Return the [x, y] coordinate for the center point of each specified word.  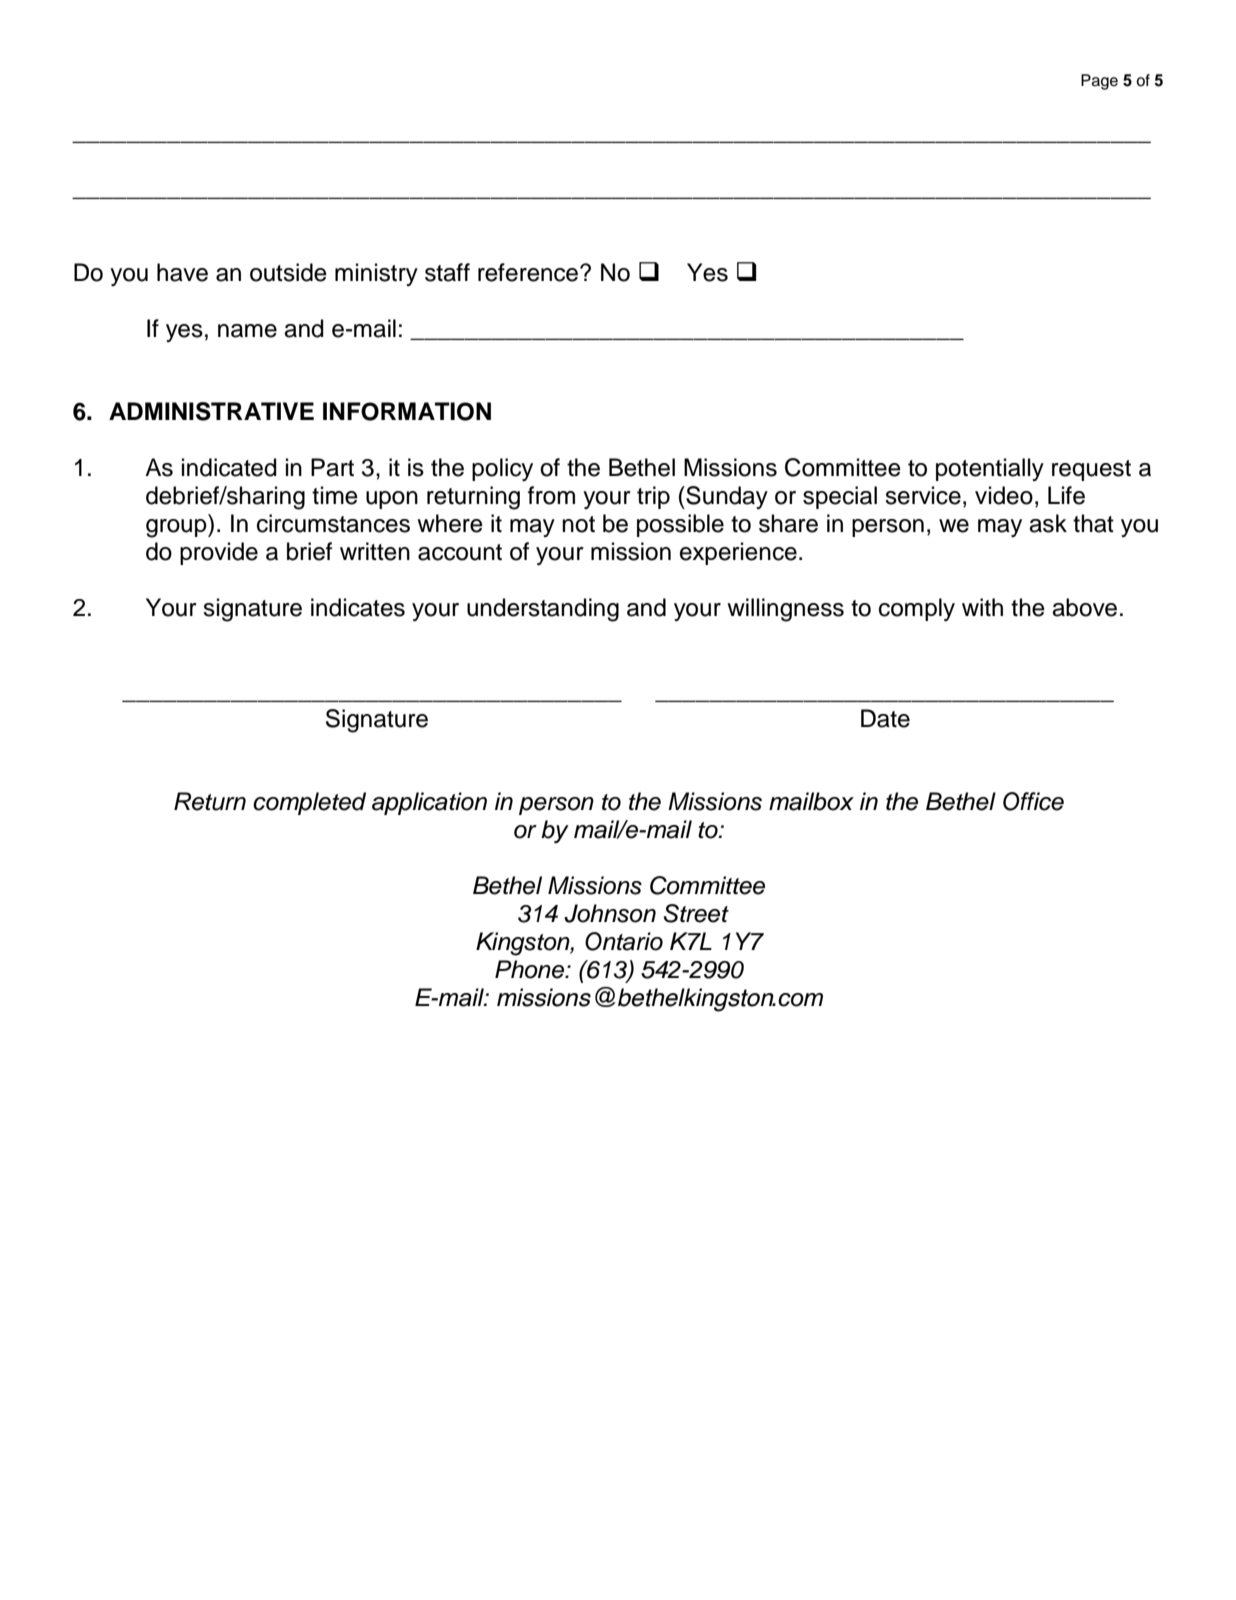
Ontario [624, 941]
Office [1033, 801]
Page [1099, 82]
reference [529, 272]
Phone [531, 969]
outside [288, 272]
